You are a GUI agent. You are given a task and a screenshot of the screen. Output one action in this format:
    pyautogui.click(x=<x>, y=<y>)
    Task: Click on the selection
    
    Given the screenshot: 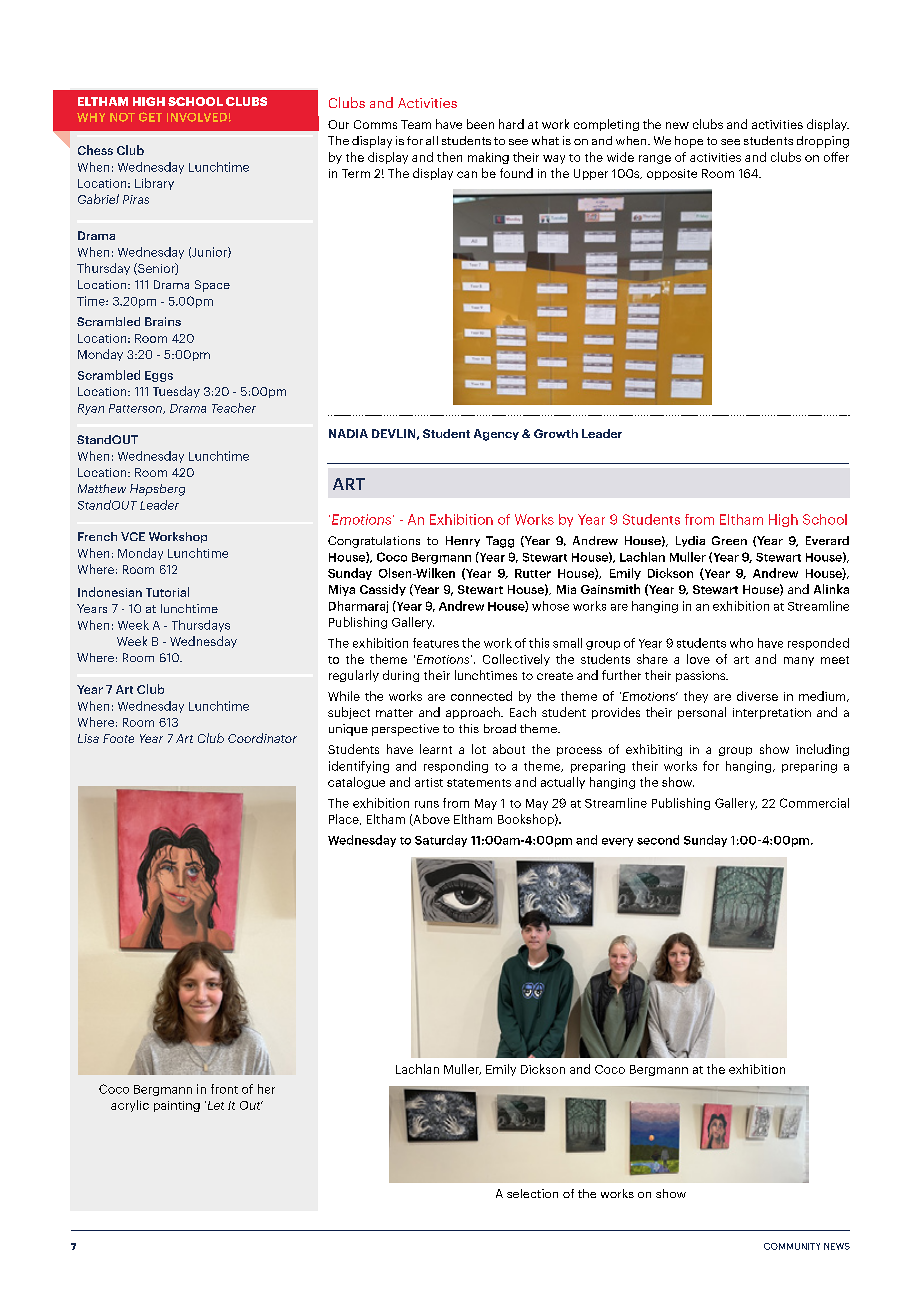 What is the action you would take?
    pyautogui.click(x=532, y=1193)
